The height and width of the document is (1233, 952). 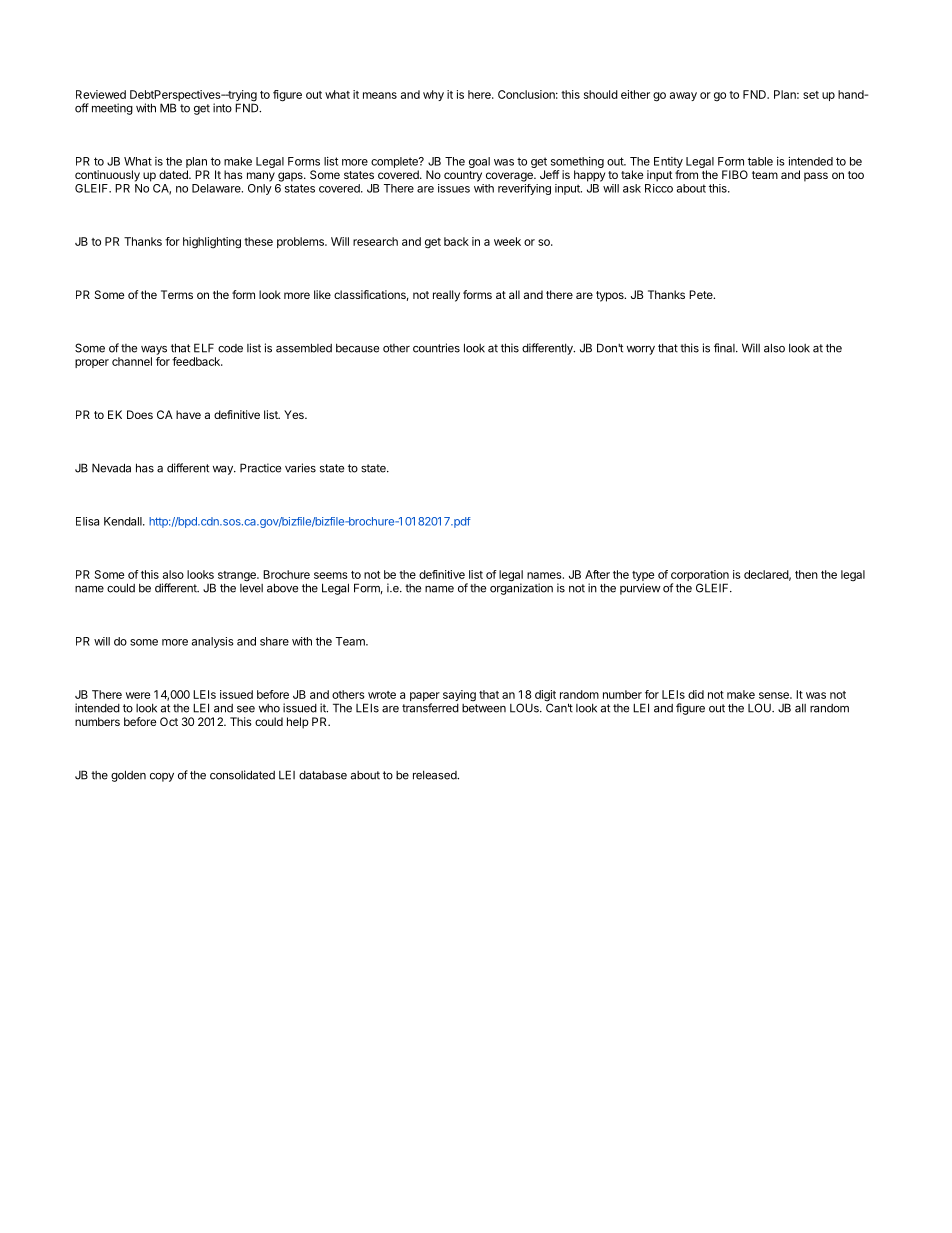 I want to click on countries, so click(x=436, y=348).
